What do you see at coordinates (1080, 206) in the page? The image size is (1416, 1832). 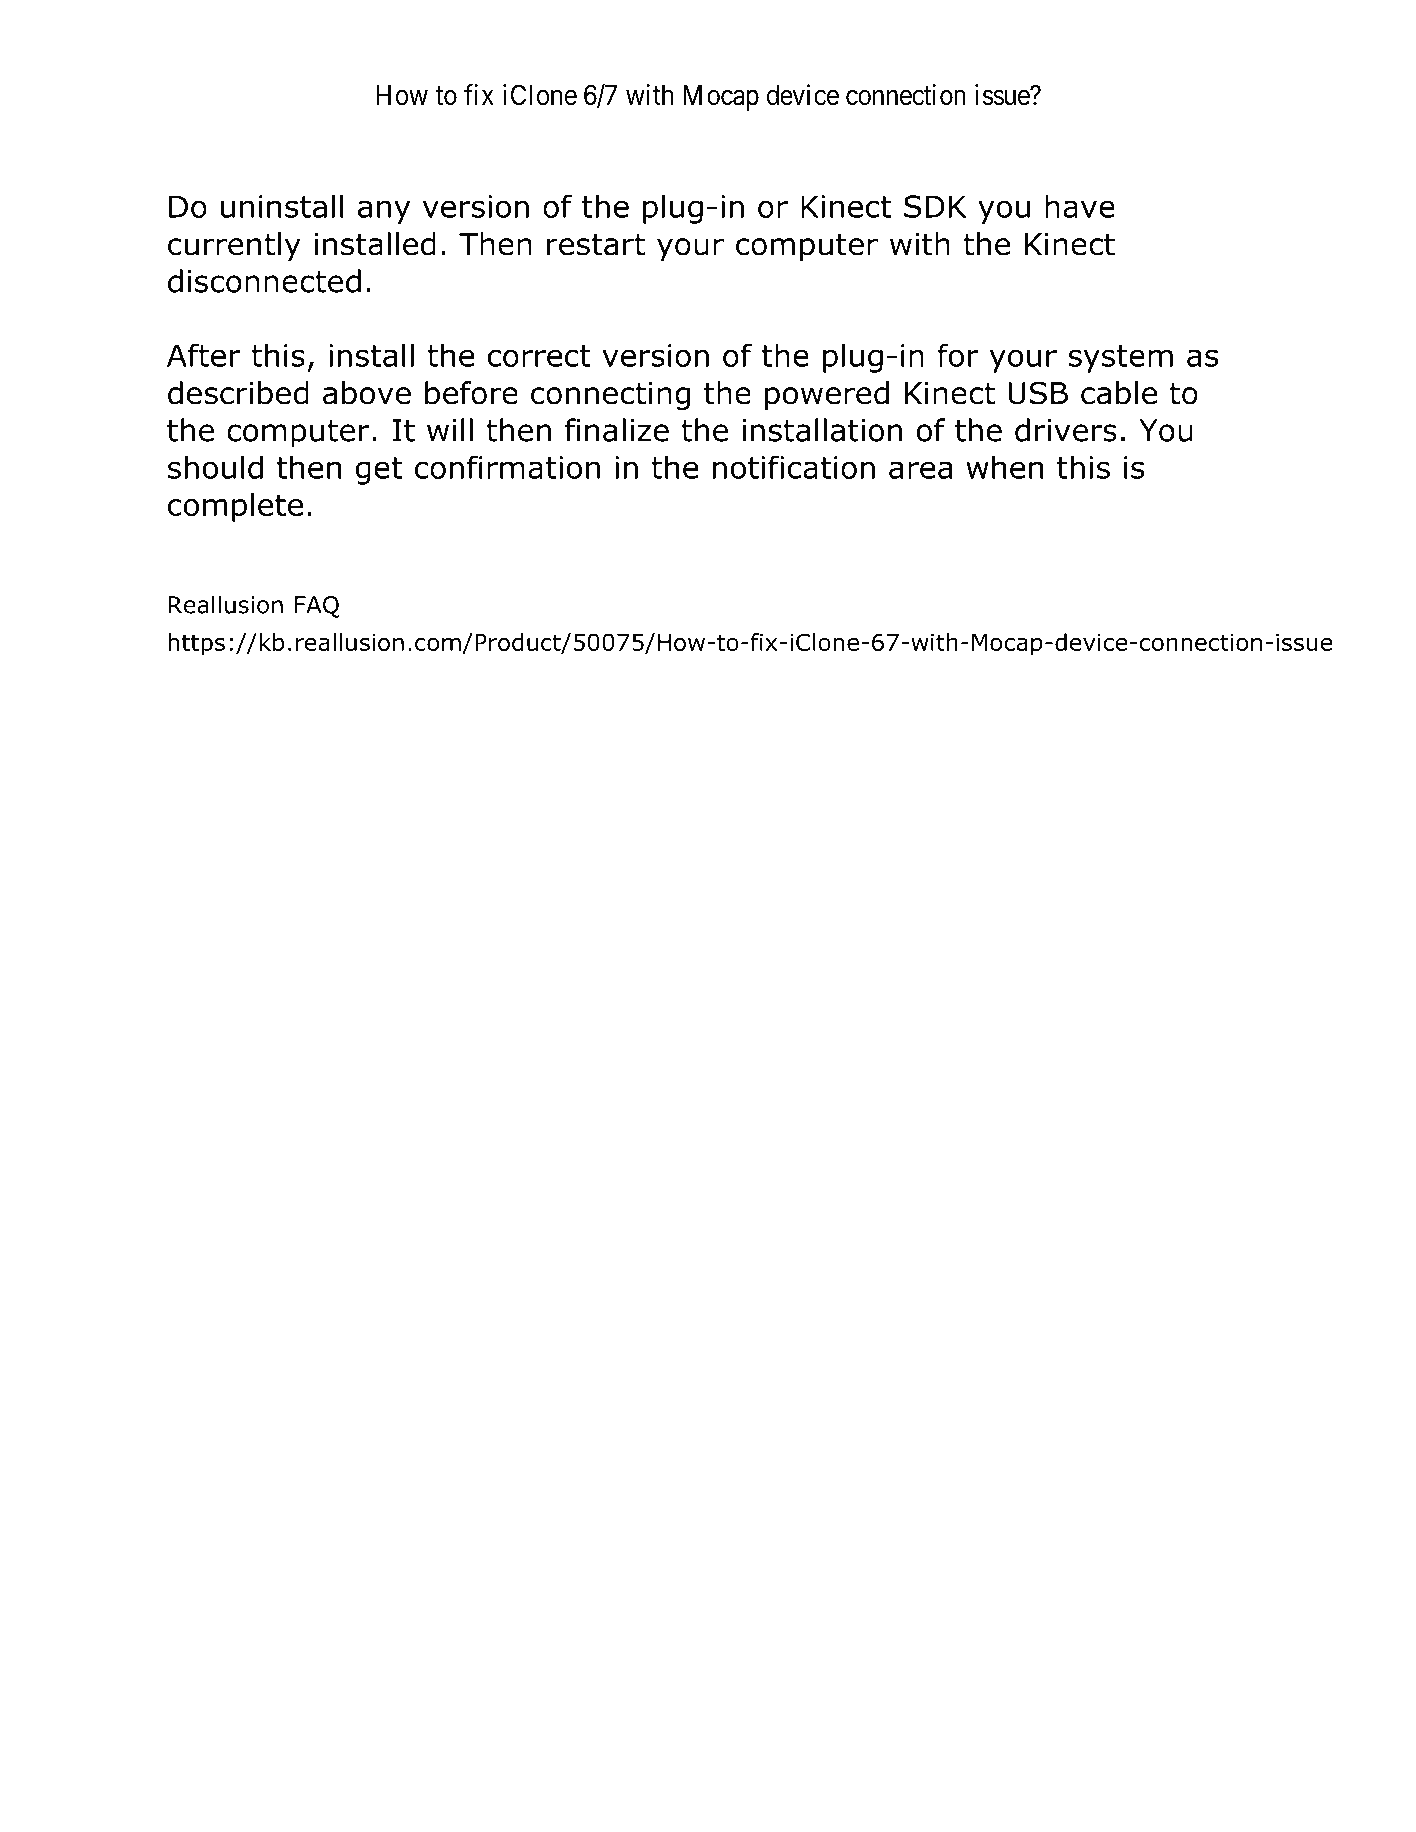 I see `have` at bounding box center [1080, 206].
